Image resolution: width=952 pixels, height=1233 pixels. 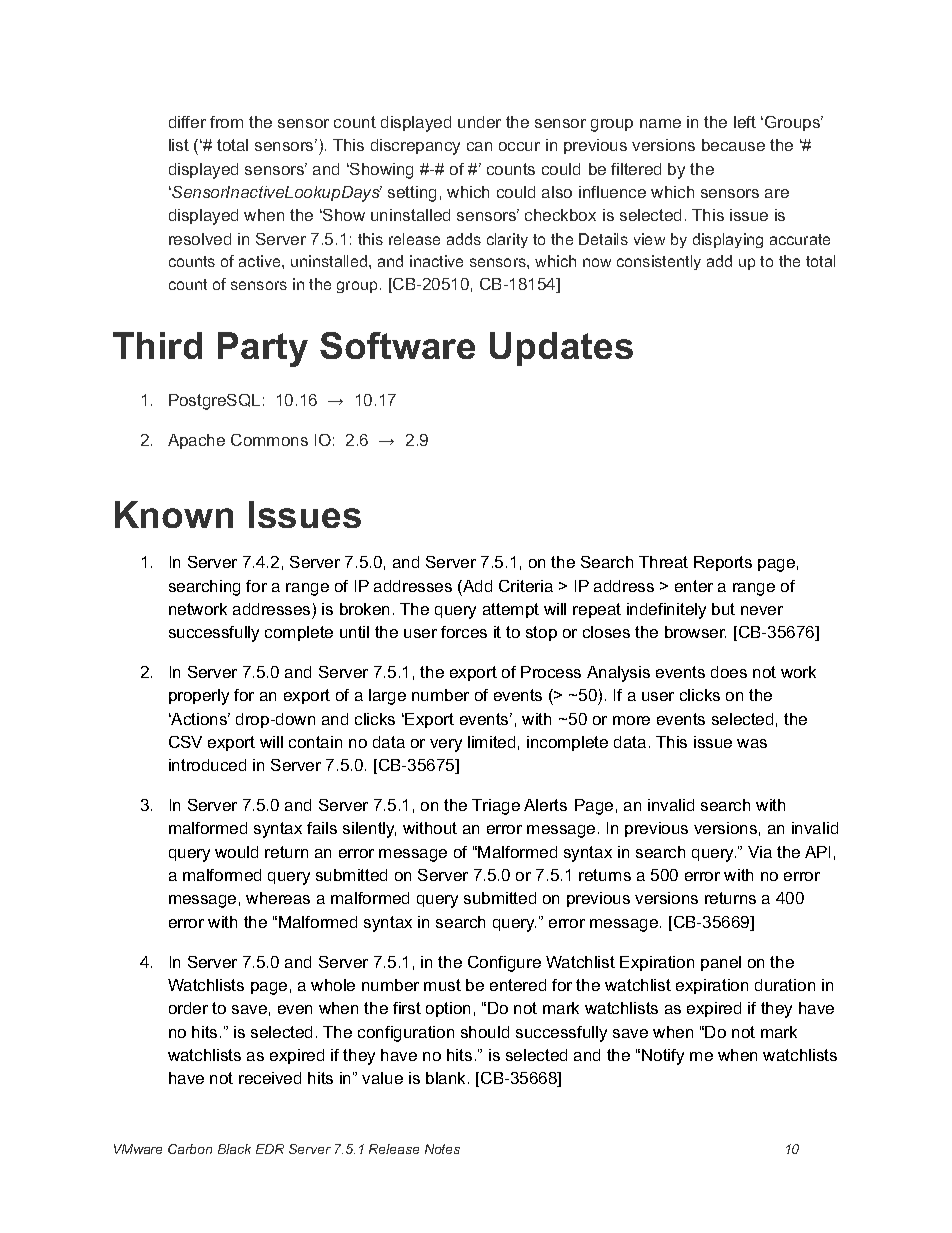 I want to click on because, so click(x=733, y=145).
